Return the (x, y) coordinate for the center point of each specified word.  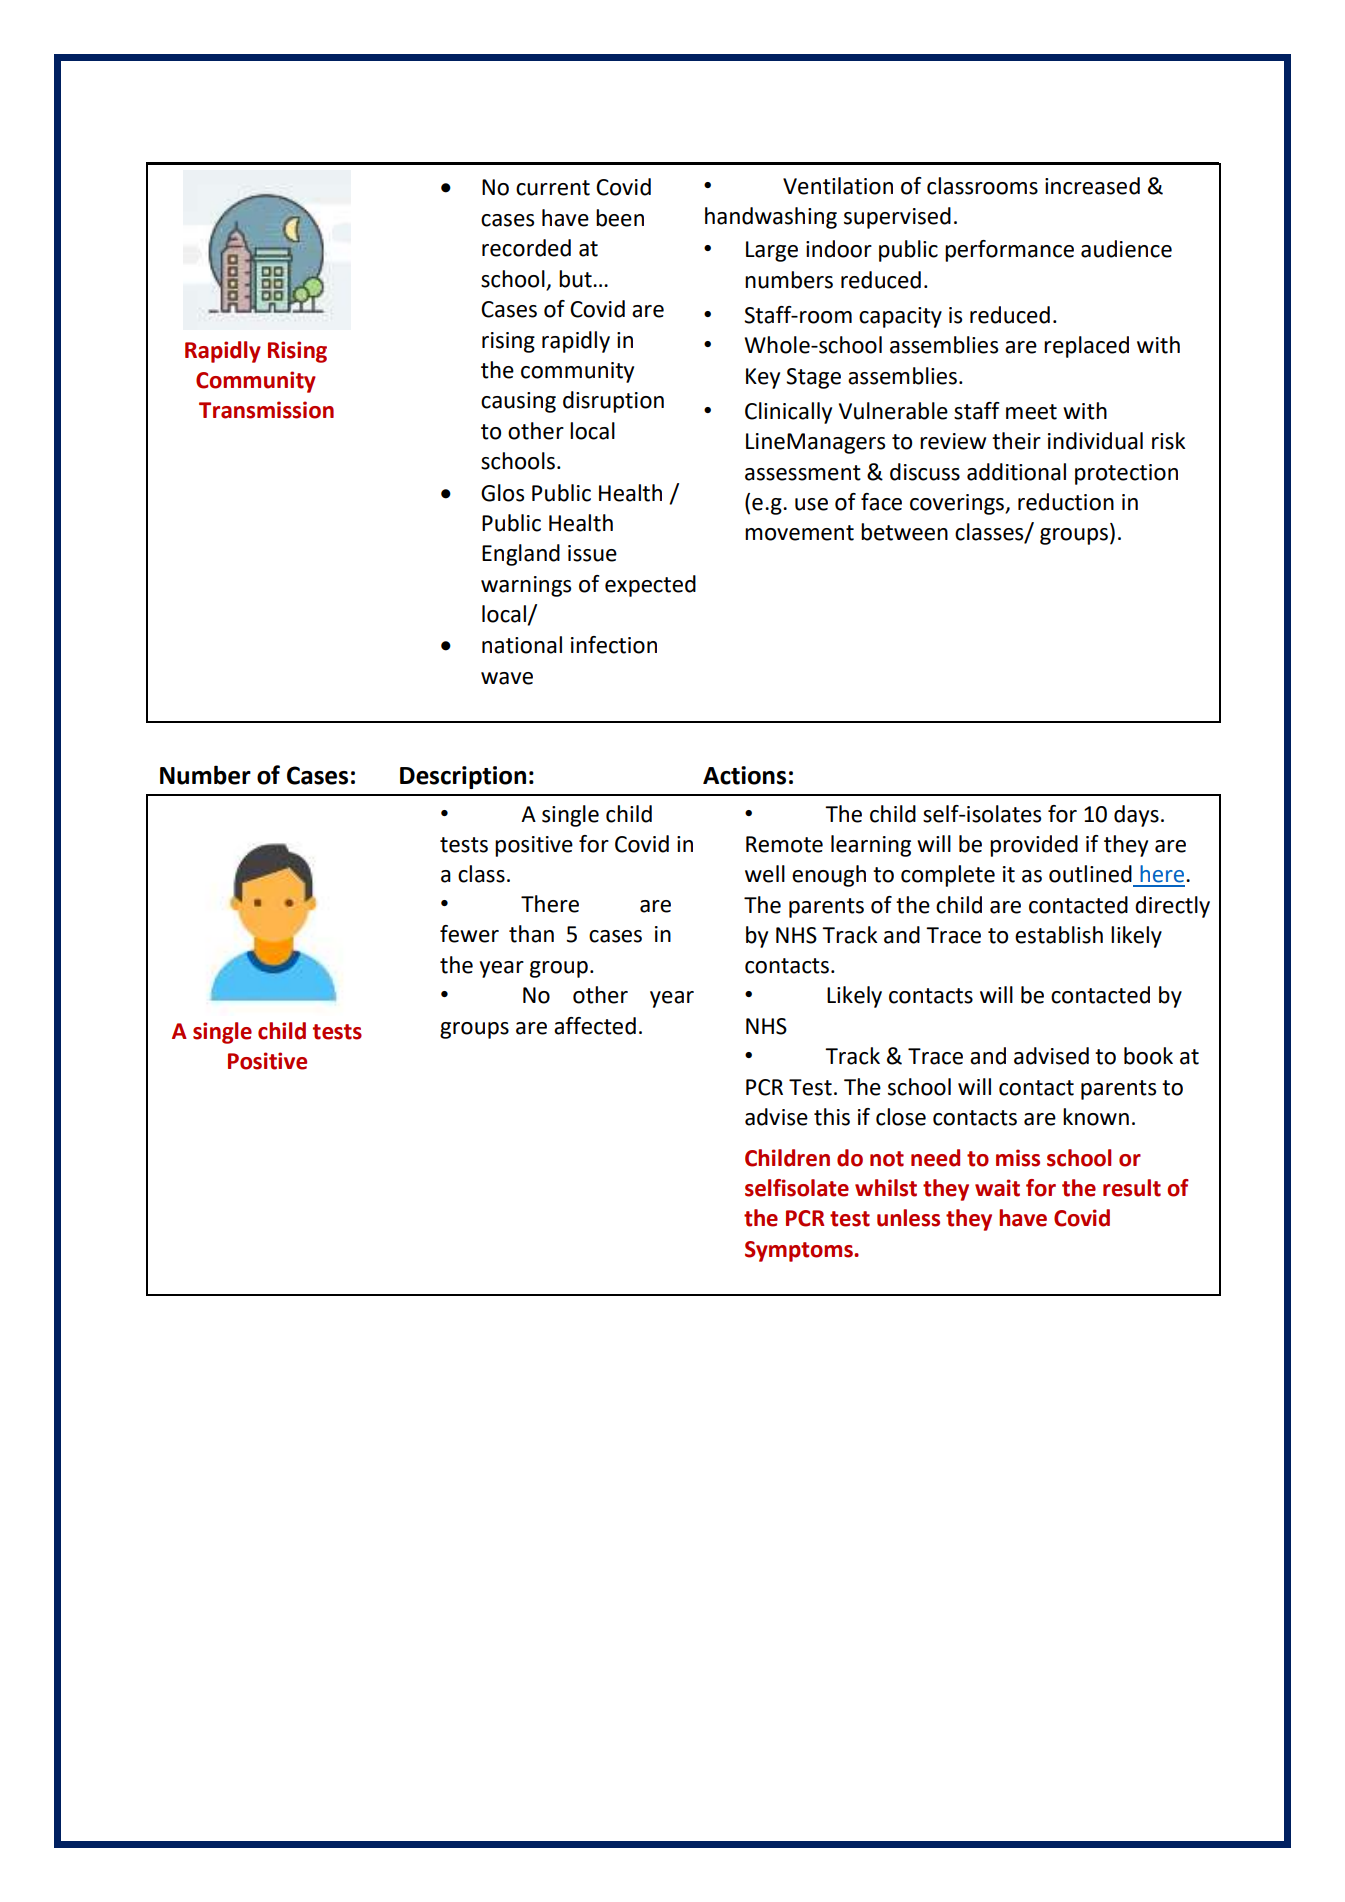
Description (463, 777)
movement (799, 533)
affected (595, 1026)
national (522, 645)
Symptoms (800, 1251)
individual (1095, 441)
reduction (1066, 502)
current (553, 188)
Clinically (788, 413)
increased (1092, 186)
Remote (784, 844)
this (832, 1117)
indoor (839, 249)
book (1148, 1056)
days (1136, 816)
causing (518, 402)
